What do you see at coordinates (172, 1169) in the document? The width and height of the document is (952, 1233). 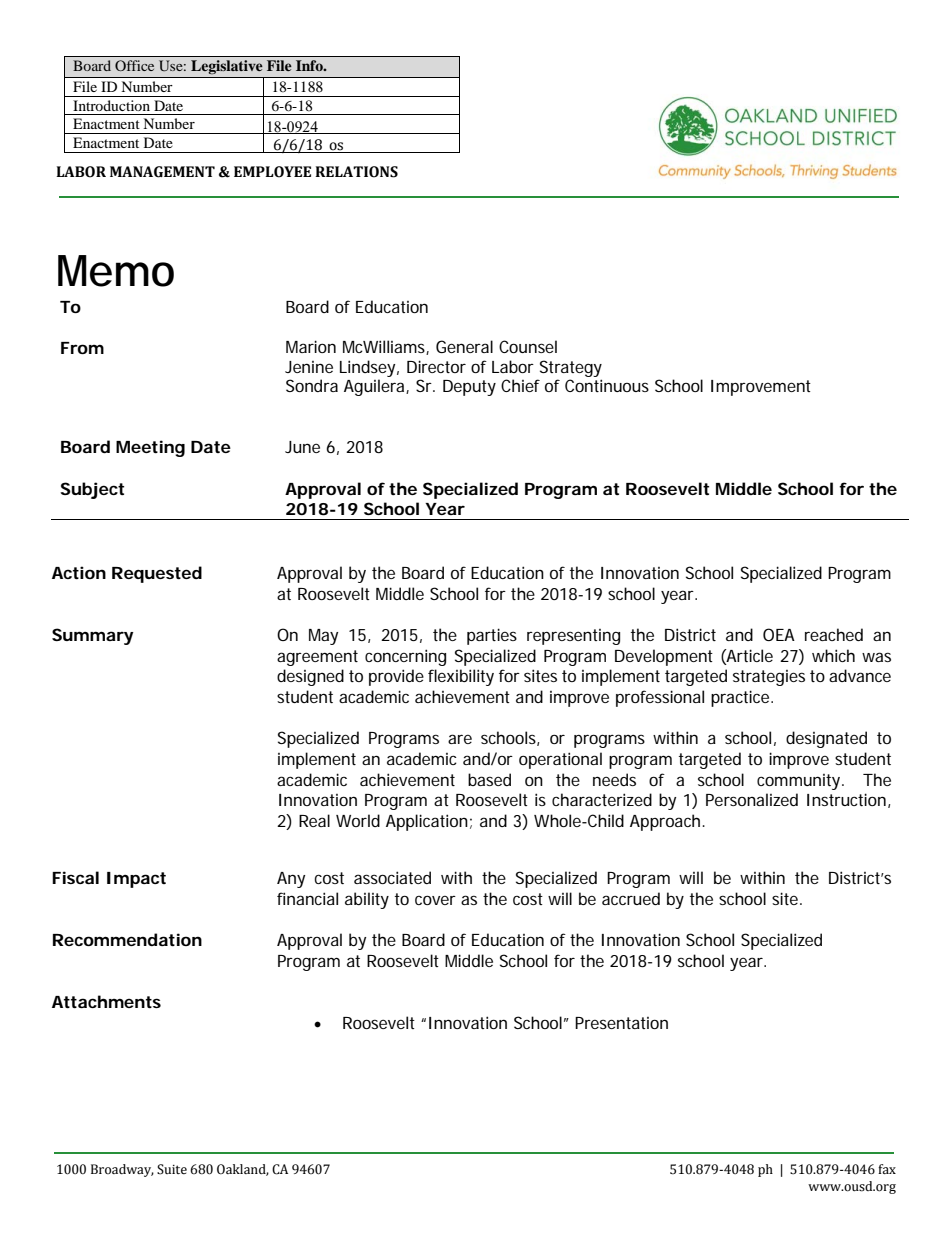 I see `Suite` at bounding box center [172, 1169].
